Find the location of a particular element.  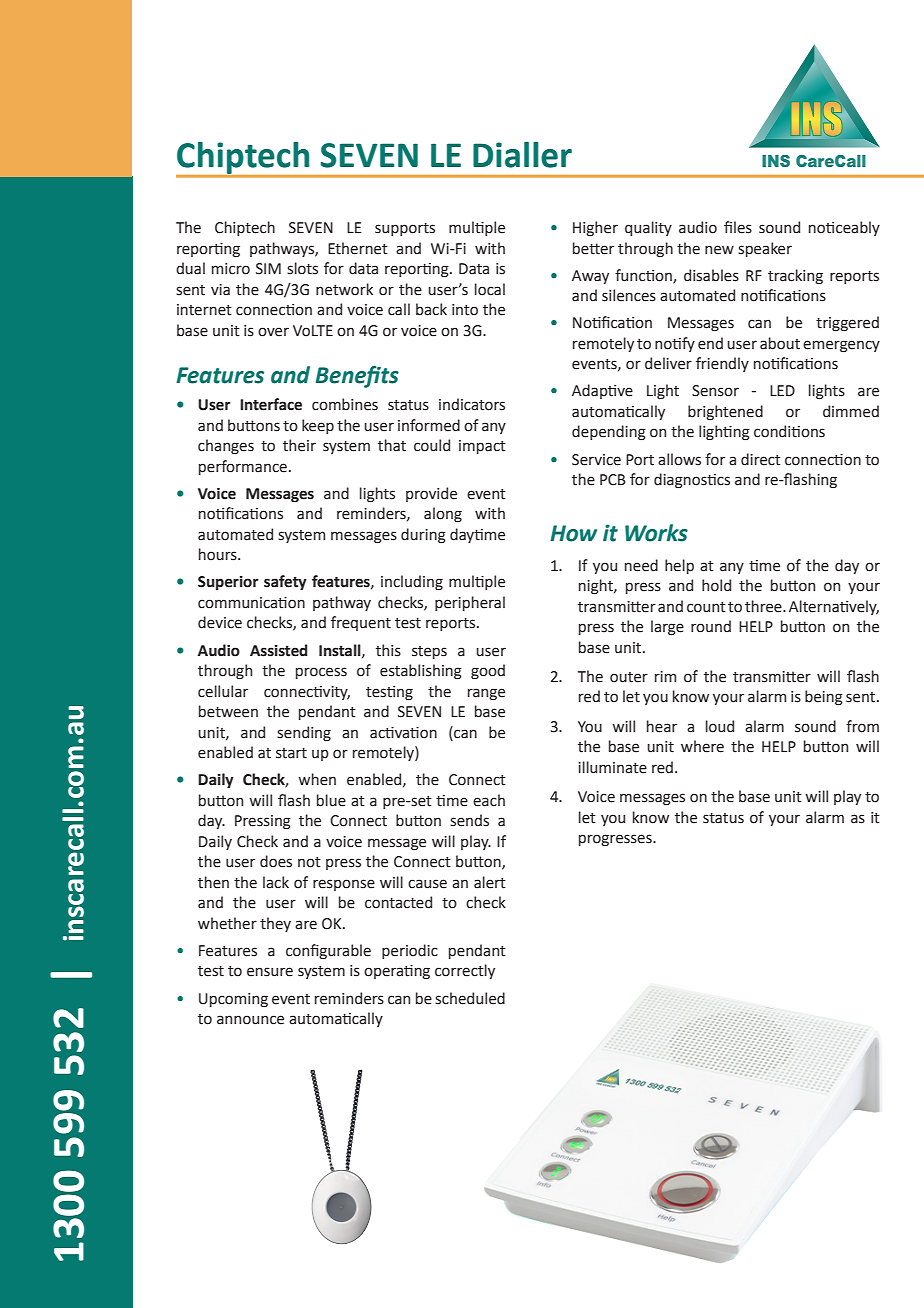

better is located at coordinates (593, 248).
